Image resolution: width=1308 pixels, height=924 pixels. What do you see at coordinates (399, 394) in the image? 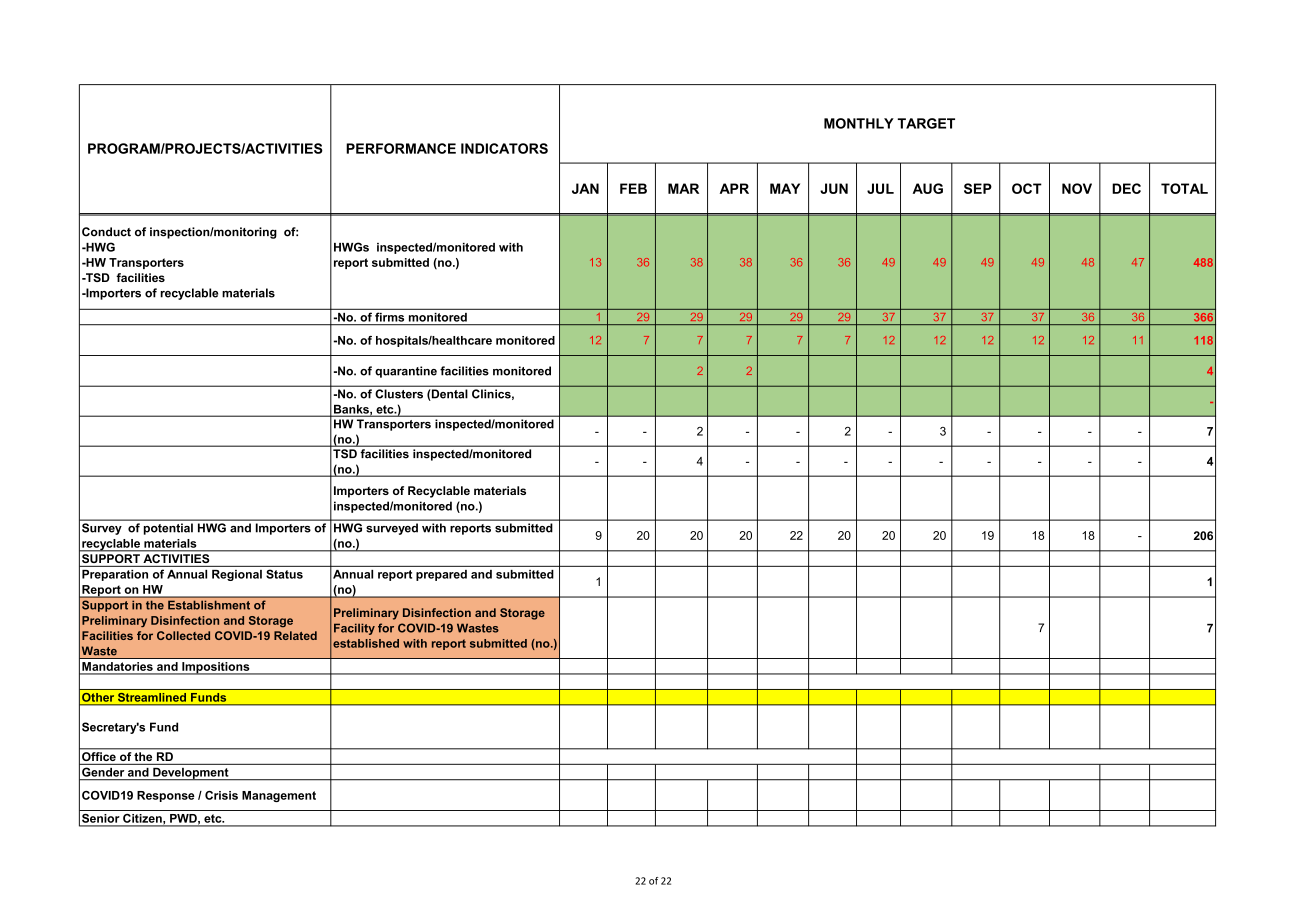
I see `Clusters` at bounding box center [399, 394].
